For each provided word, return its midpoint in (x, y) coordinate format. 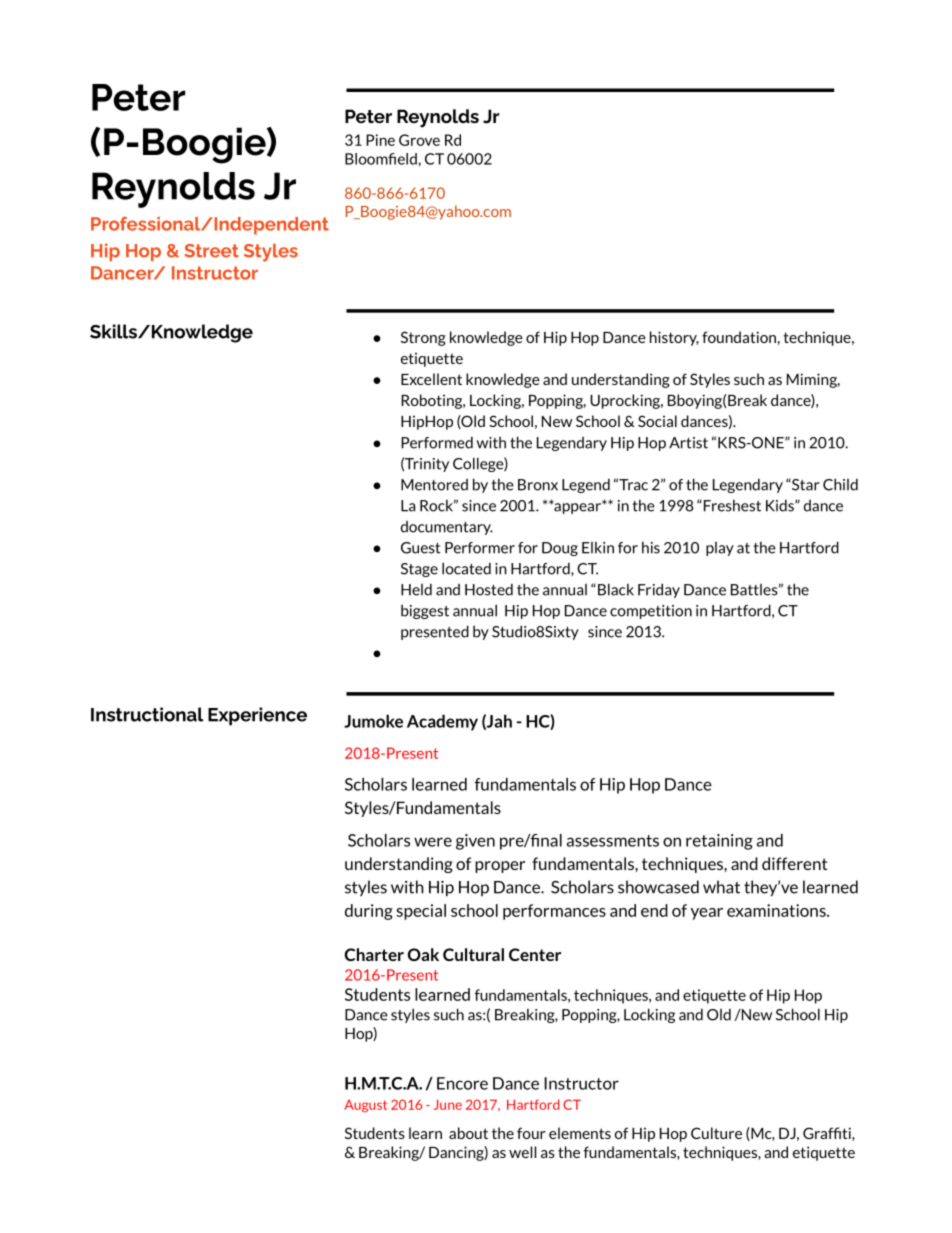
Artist (688, 443)
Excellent (431, 379)
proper (500, 867)
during (369, 912)
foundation (739, 337)
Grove (419, 140)
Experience (257, 716)
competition (651, 612)
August (365, 1106)
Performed (437, 442)
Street (211, 251)
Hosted (489, 589)
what (721, 887)
